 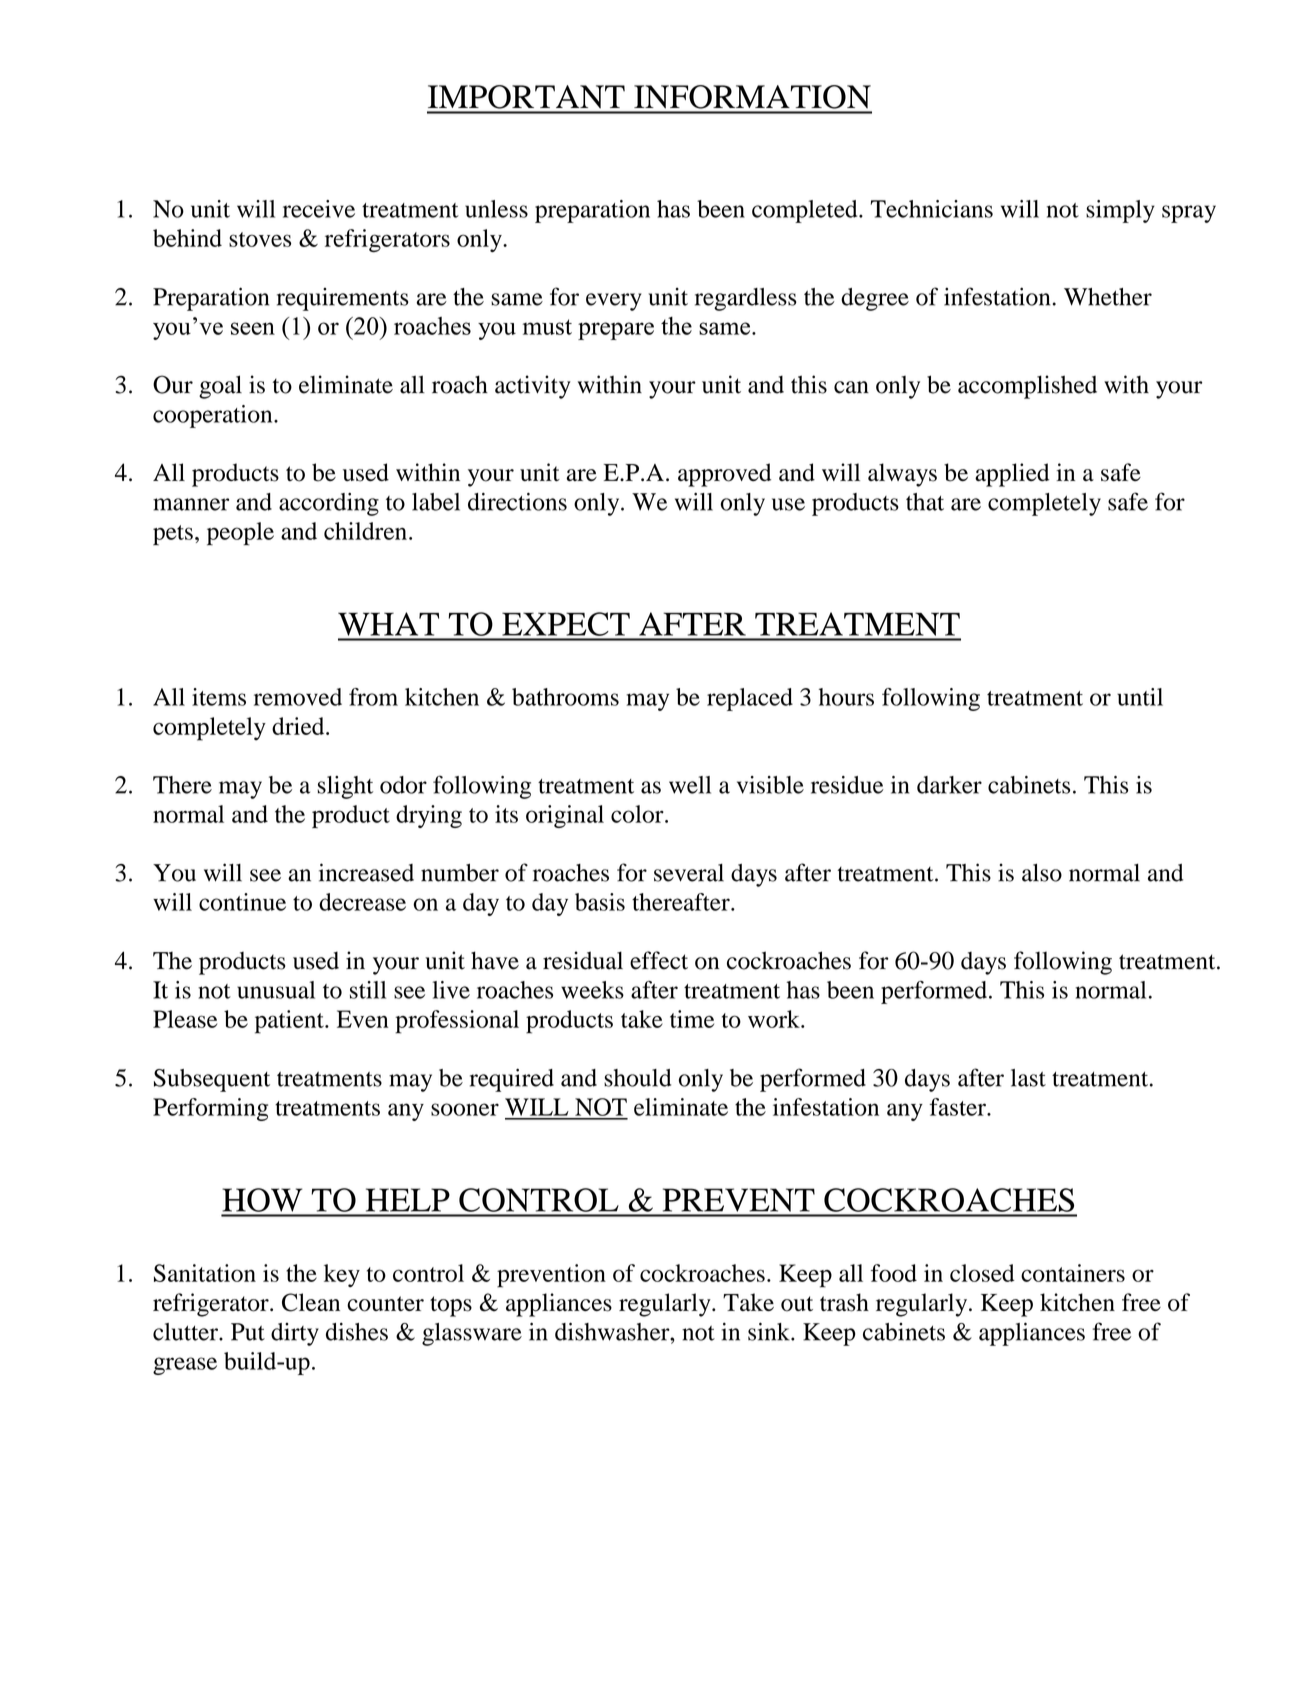 What do you see at coordinates (659, 960) in the document?
I see `effect` at bounding box center [659, 960].
